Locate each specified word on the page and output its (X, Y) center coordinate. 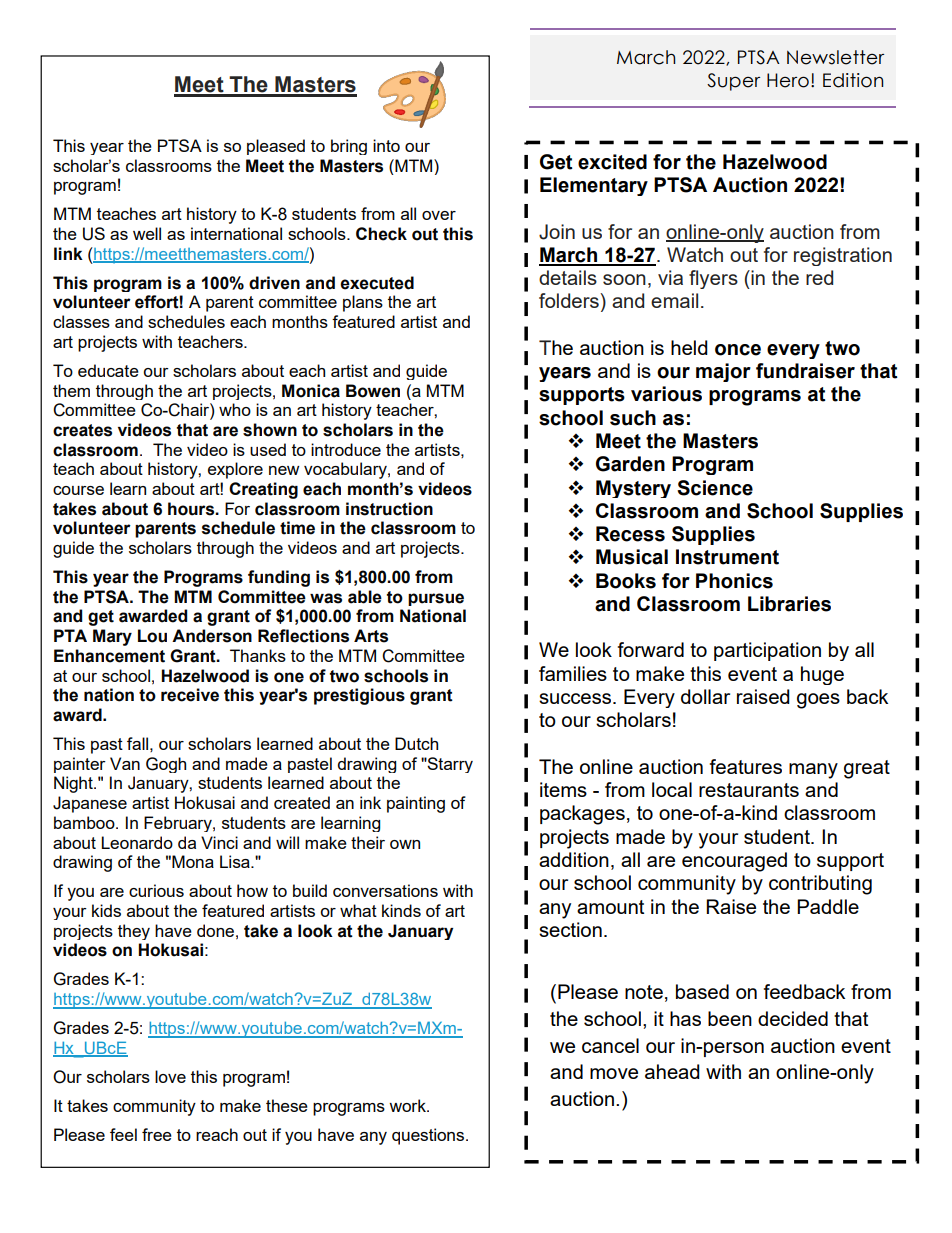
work (408, 1105)
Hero (788, 80)
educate (108, 370)
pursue (436, 599)
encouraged (734, 862)
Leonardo (137, 842)
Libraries (789, 604)
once (738, 350)
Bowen (373, 391)
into (386, 145)
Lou (152, 636)
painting (416, 804)
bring (349, 147)
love (170, 1076)
